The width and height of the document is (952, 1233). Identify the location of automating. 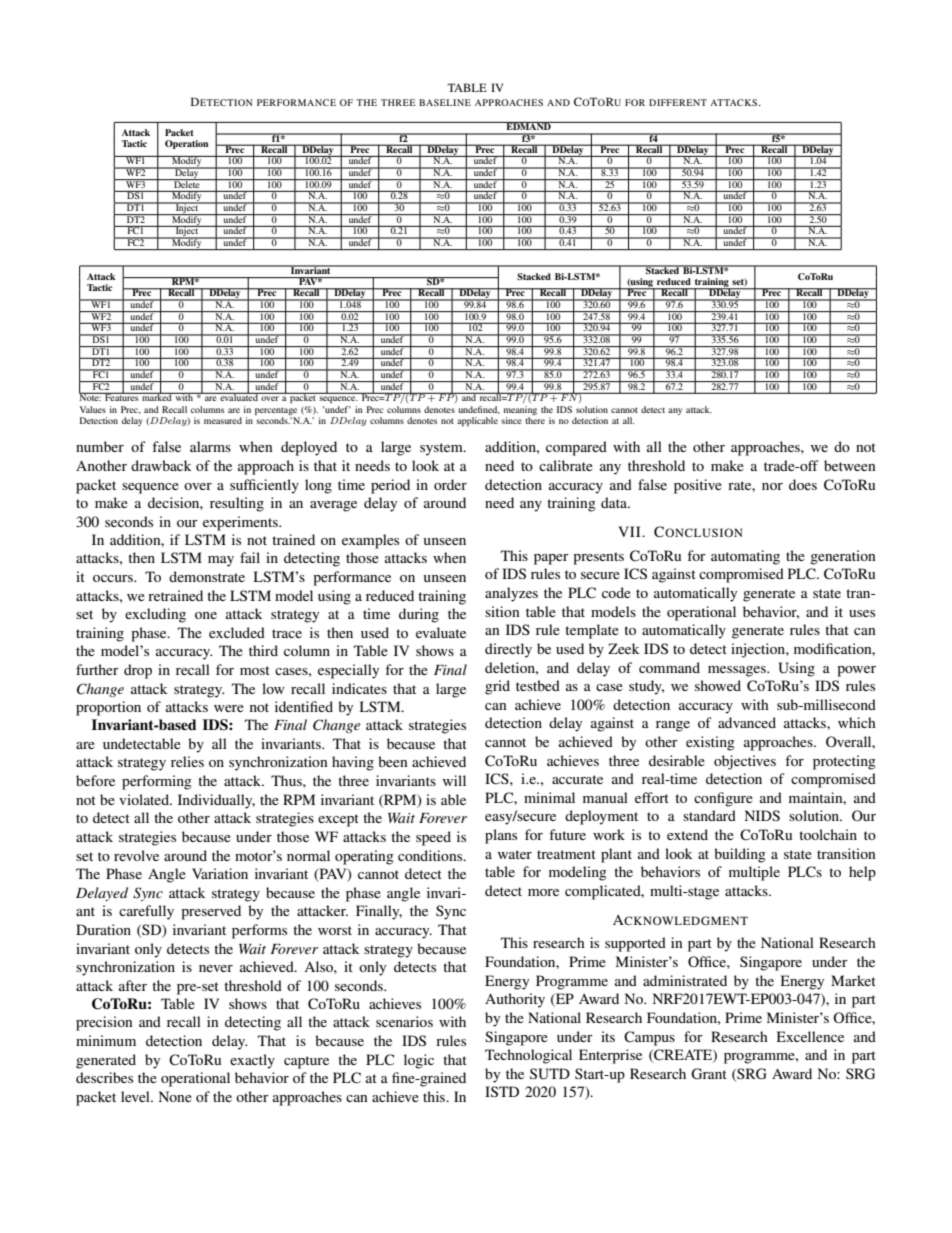
(745, 557).
